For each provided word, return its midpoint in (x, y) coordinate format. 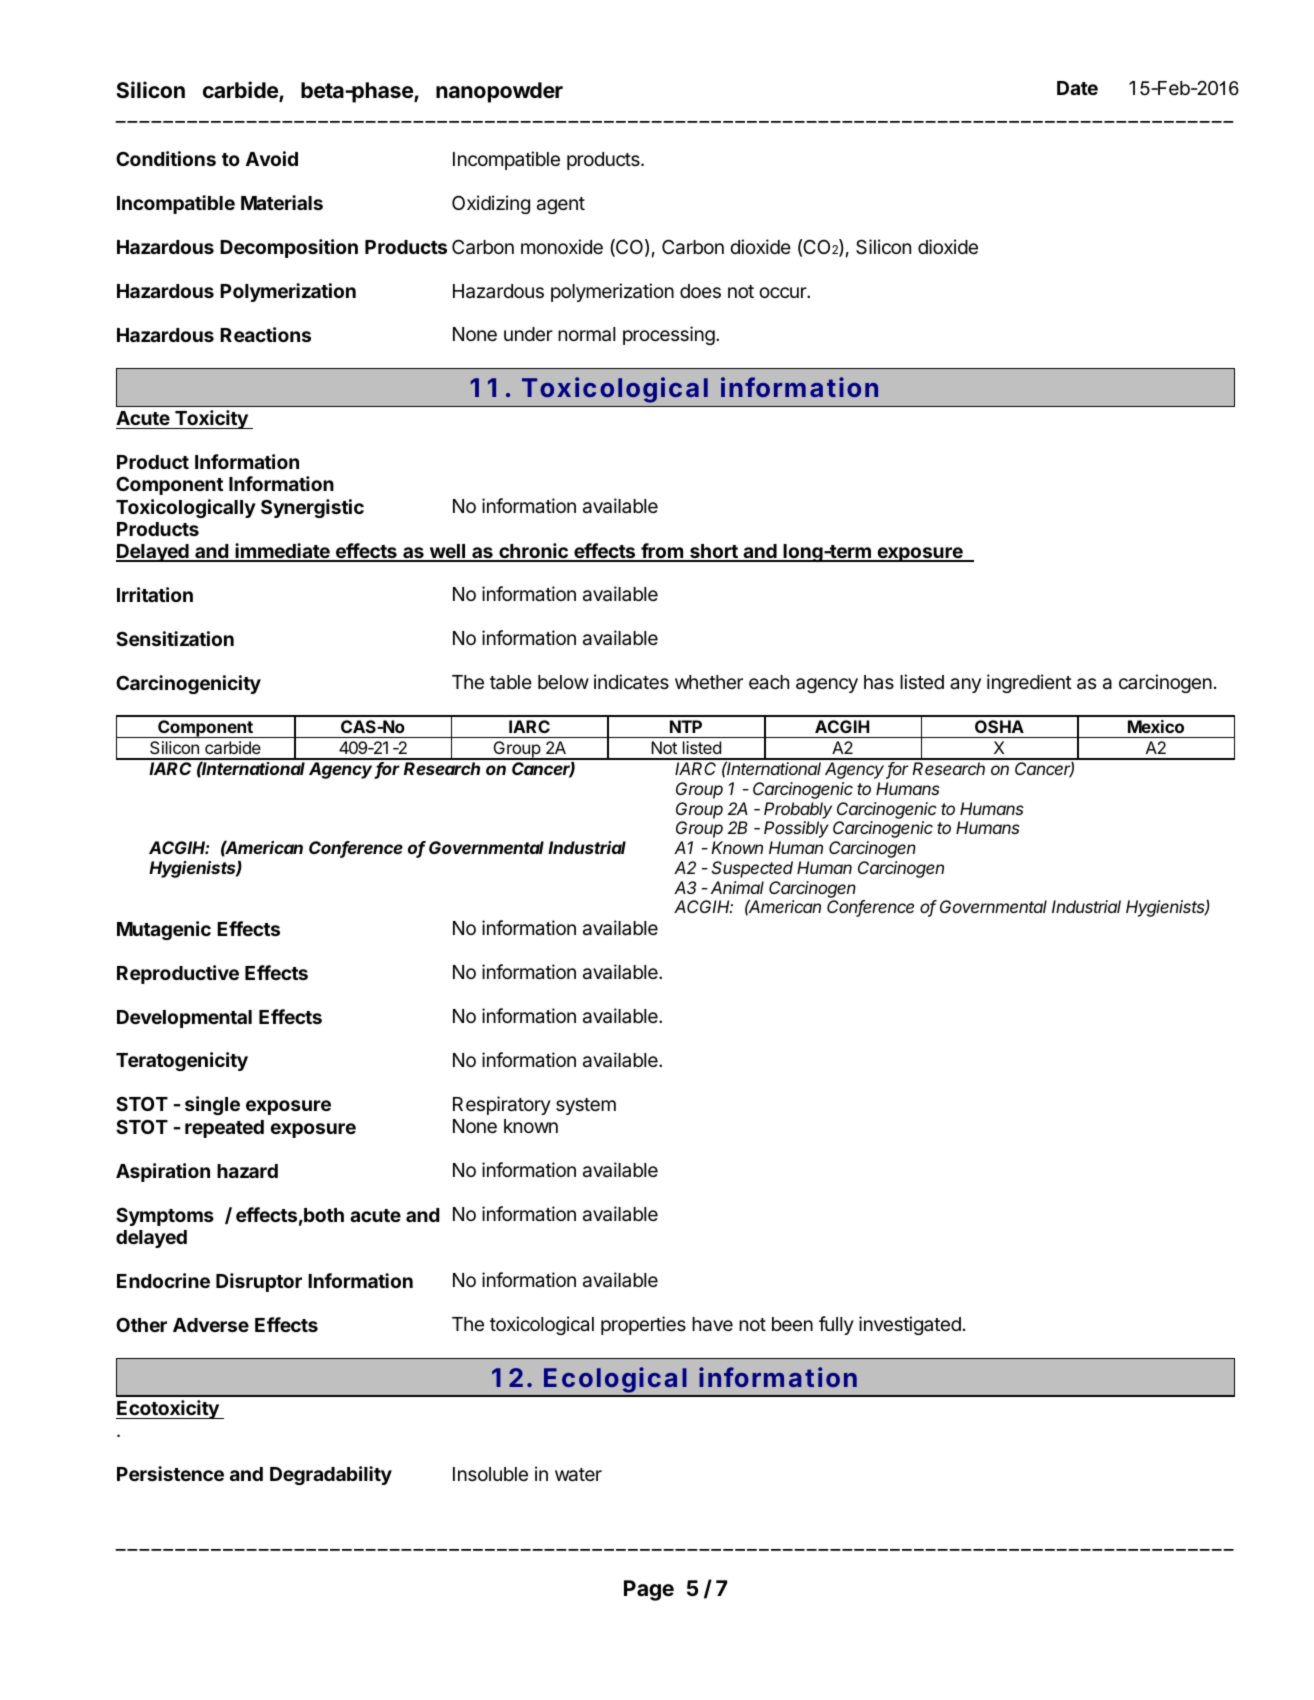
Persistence (170, 1473)
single (212, 1105)
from (662, 552)
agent (561, 205)
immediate (282, 552)
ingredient (1029, 683)
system (586, 1106)
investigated (910, 1325)
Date (1077, 88)
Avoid (272, 158)
